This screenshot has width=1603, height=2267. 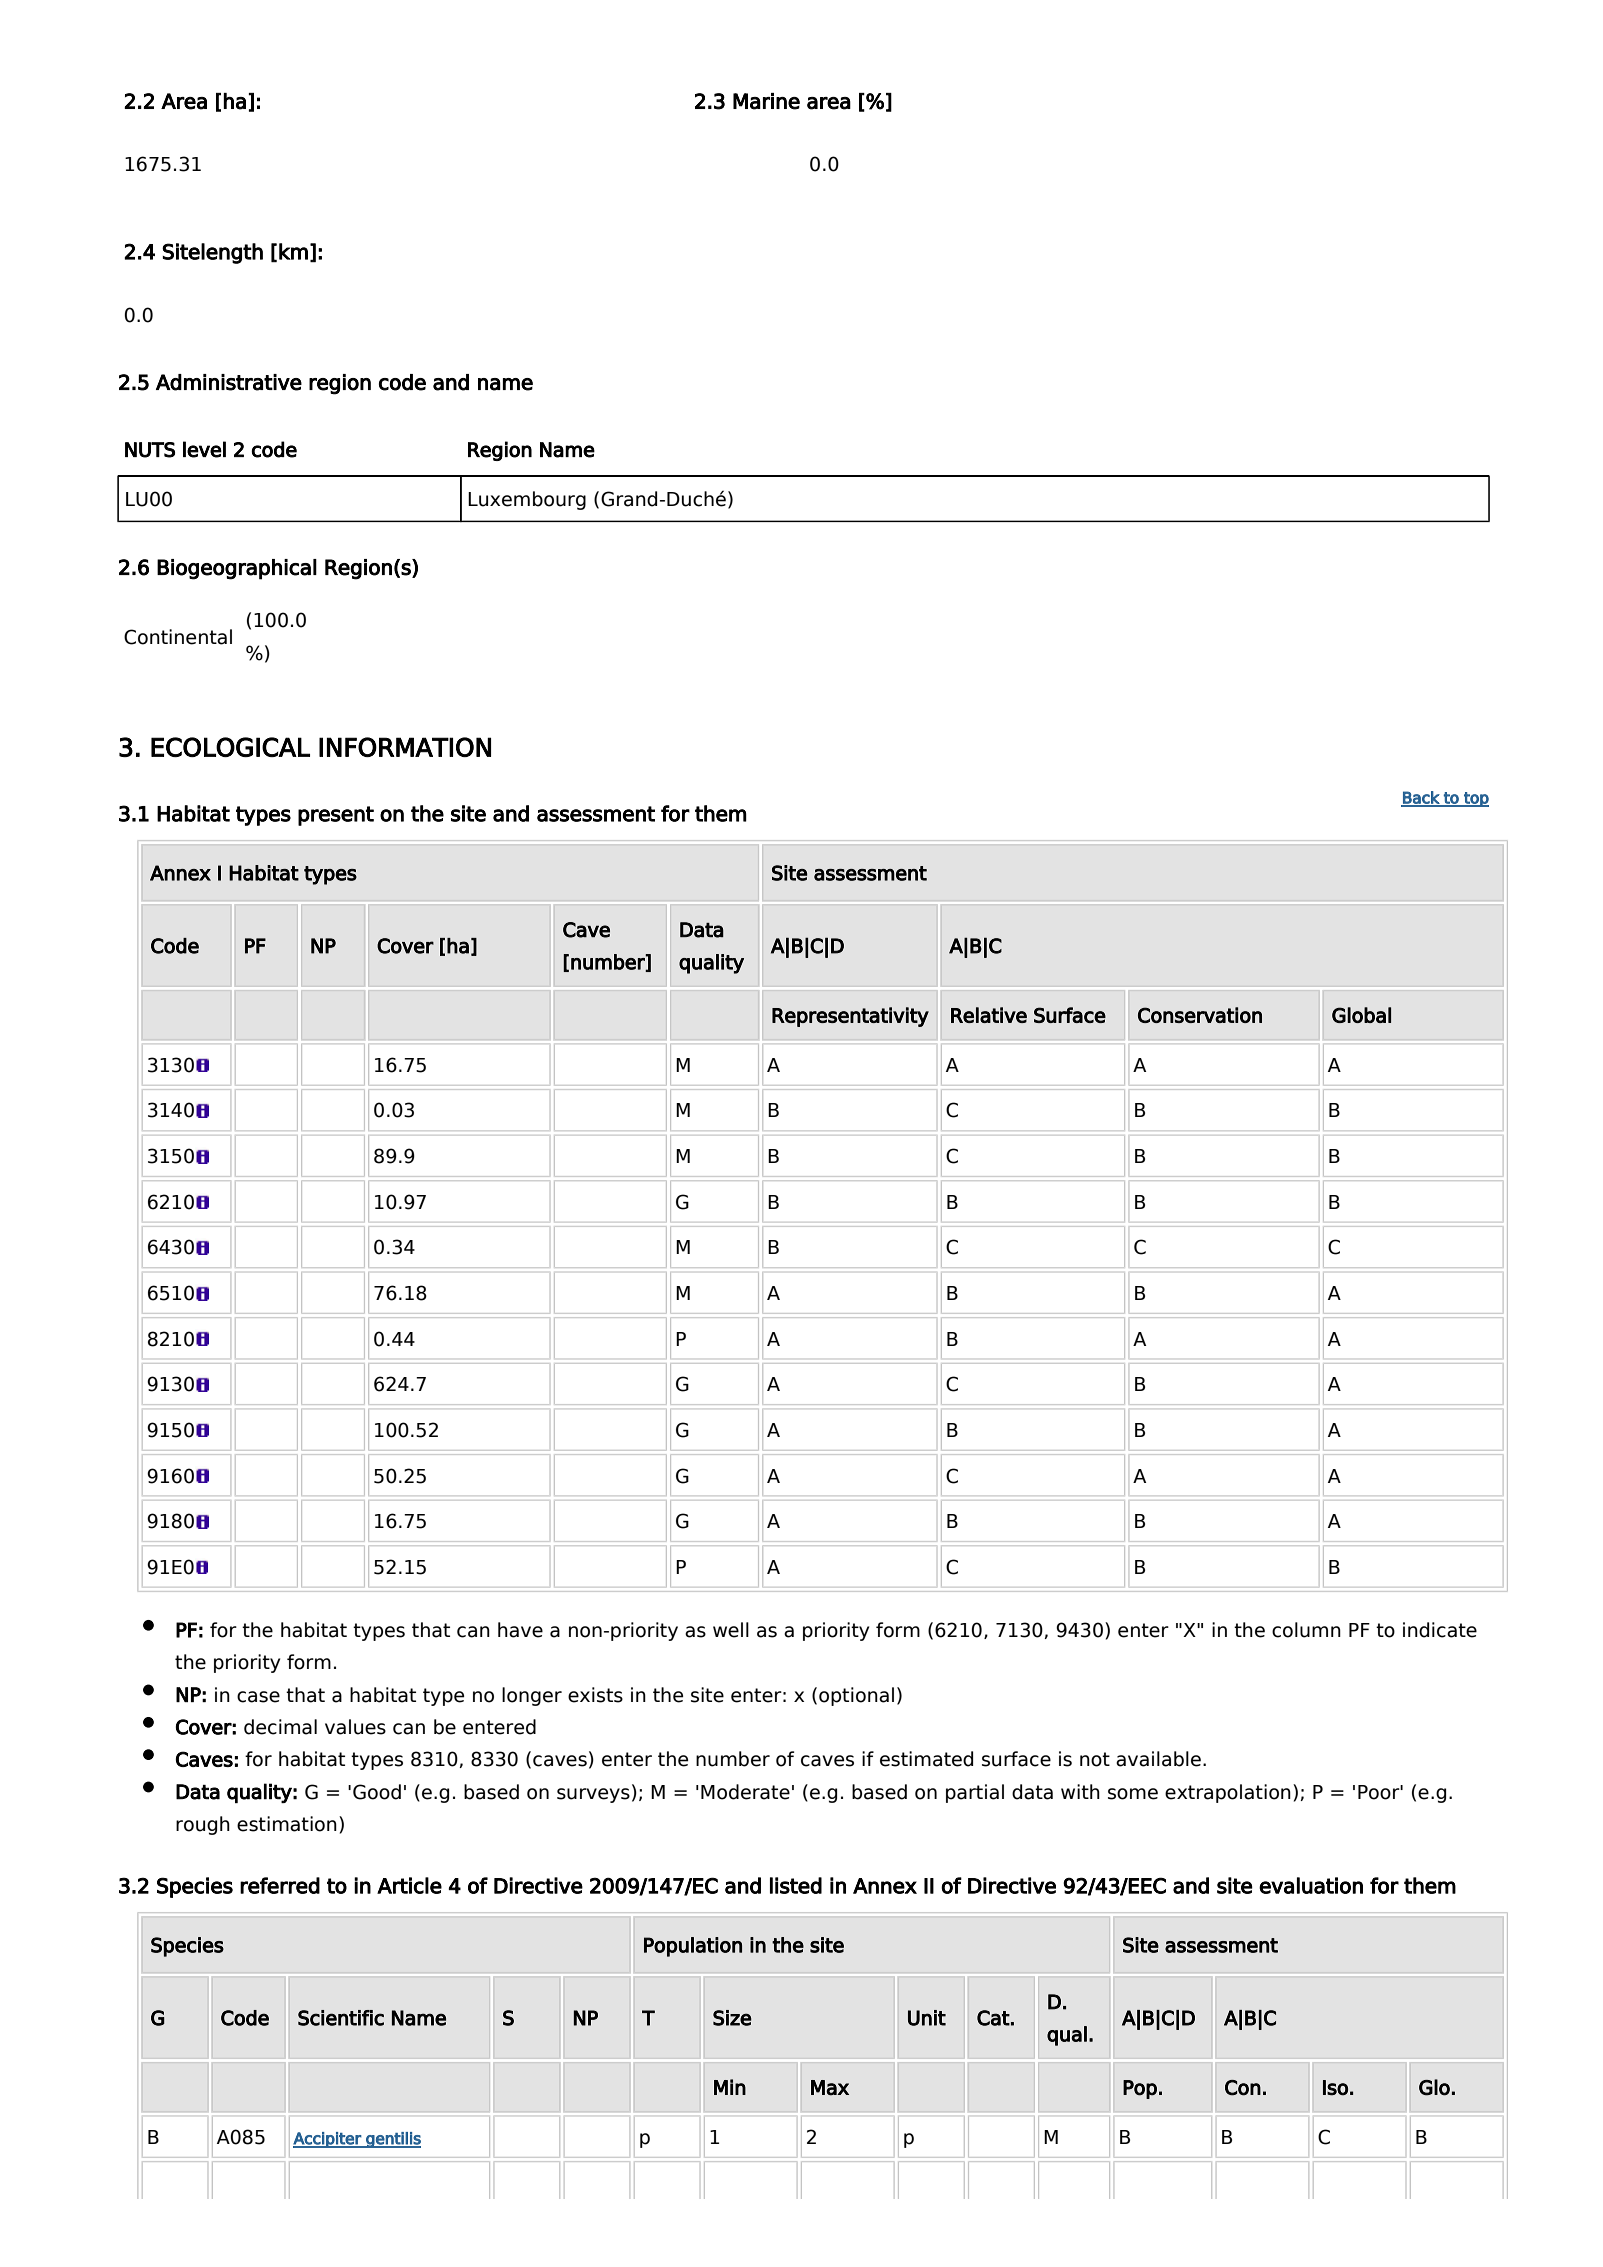 I want to click on Relative, so click(x=989, y=1015).
